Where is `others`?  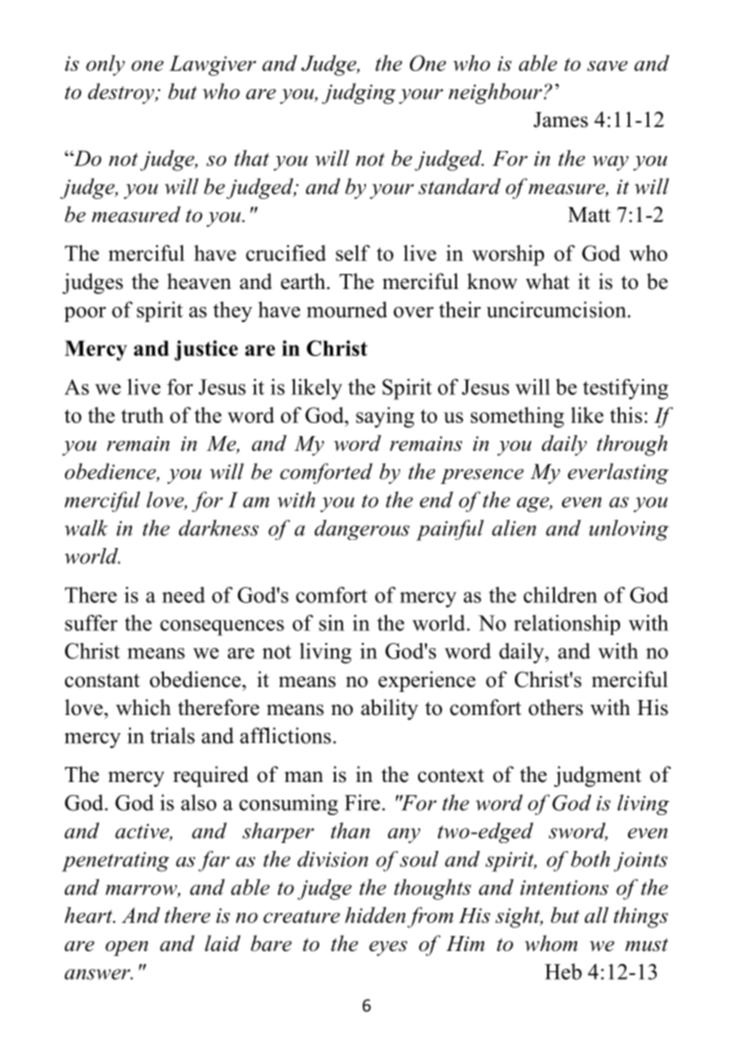 others is located at coordinates (555, 707).
